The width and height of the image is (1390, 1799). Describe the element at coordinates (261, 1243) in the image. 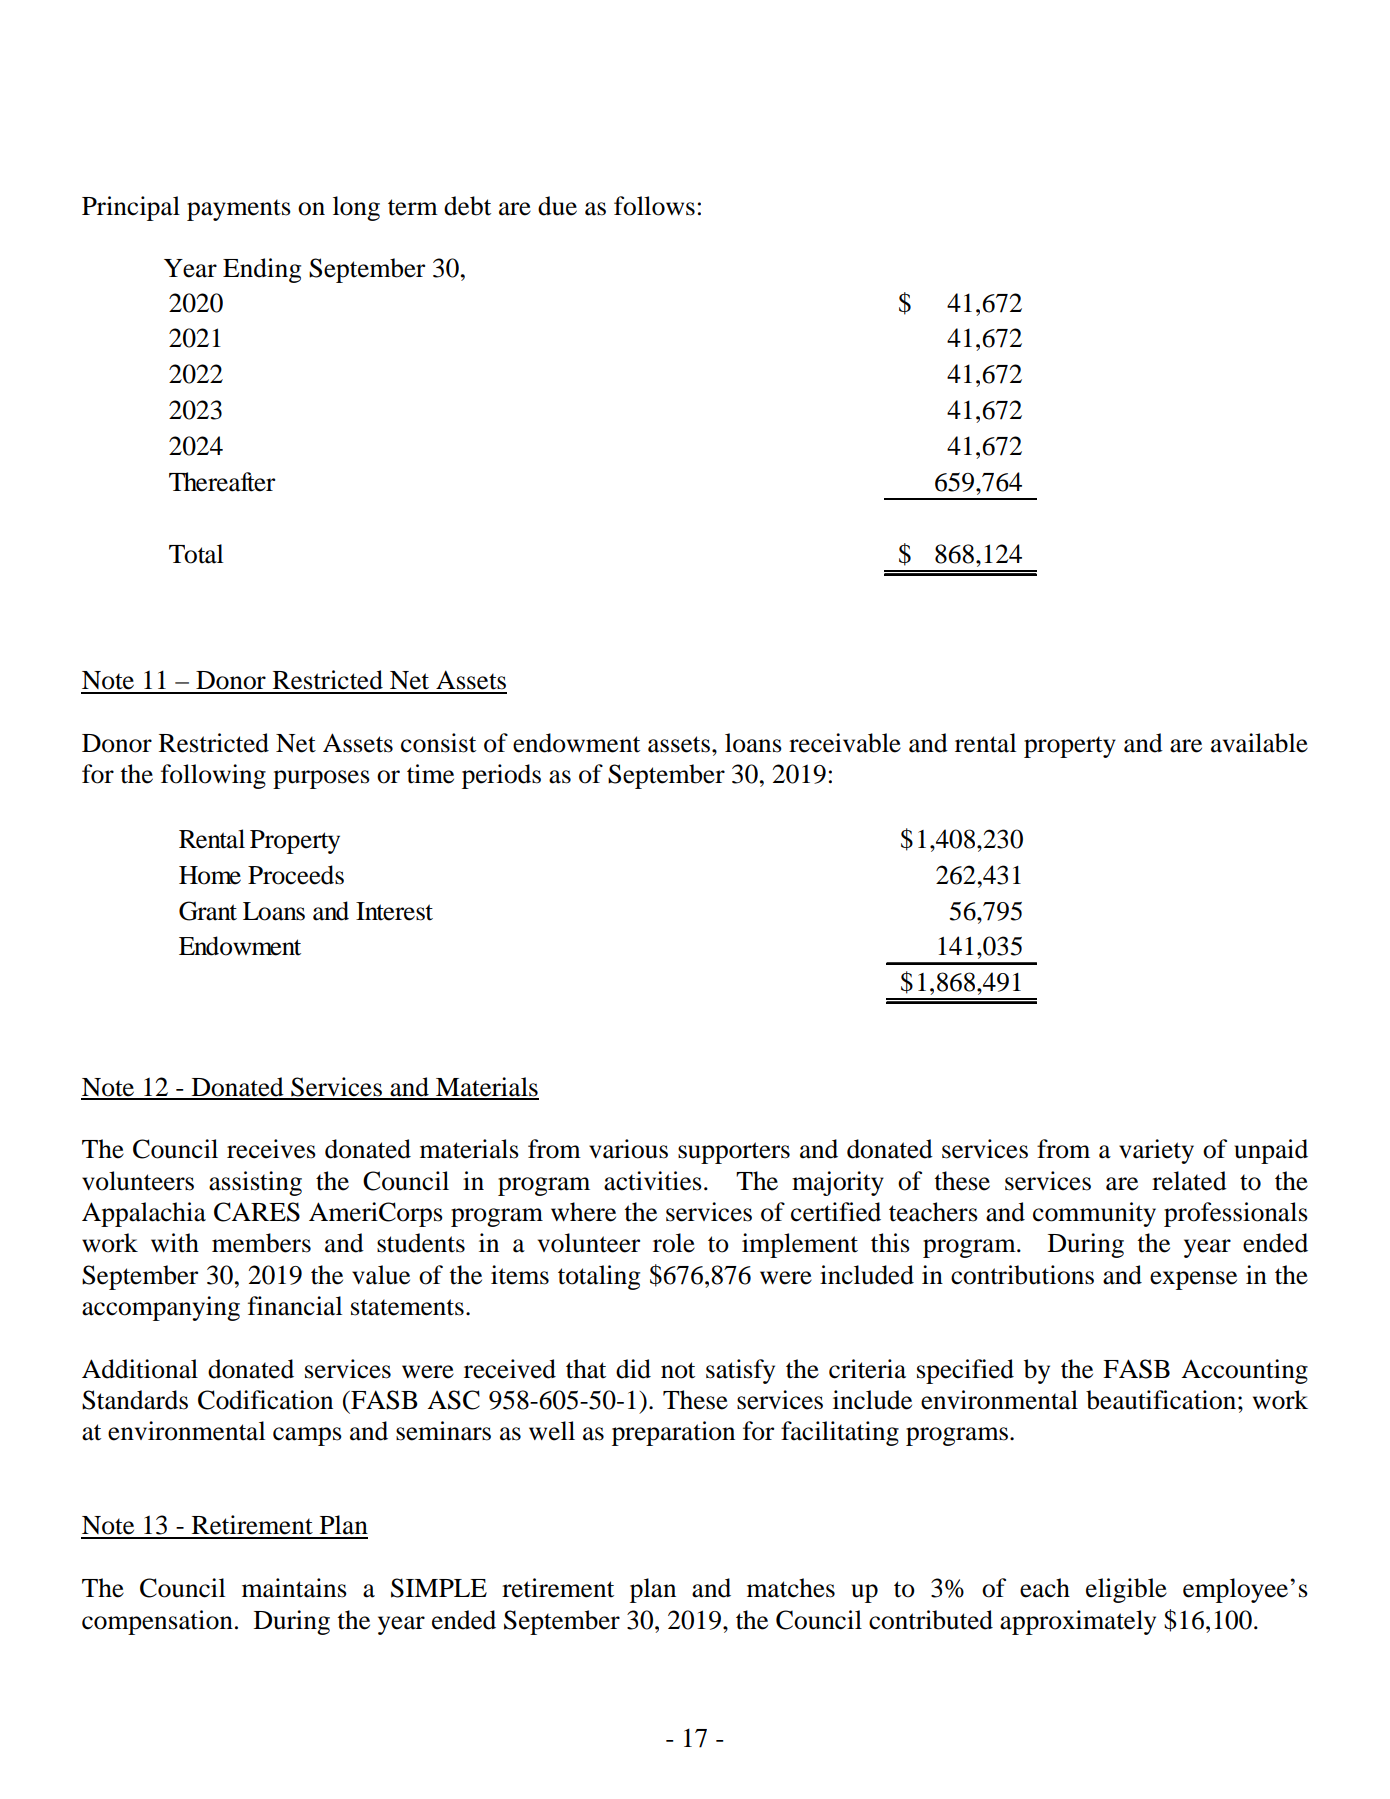

I see `members` at that location.
